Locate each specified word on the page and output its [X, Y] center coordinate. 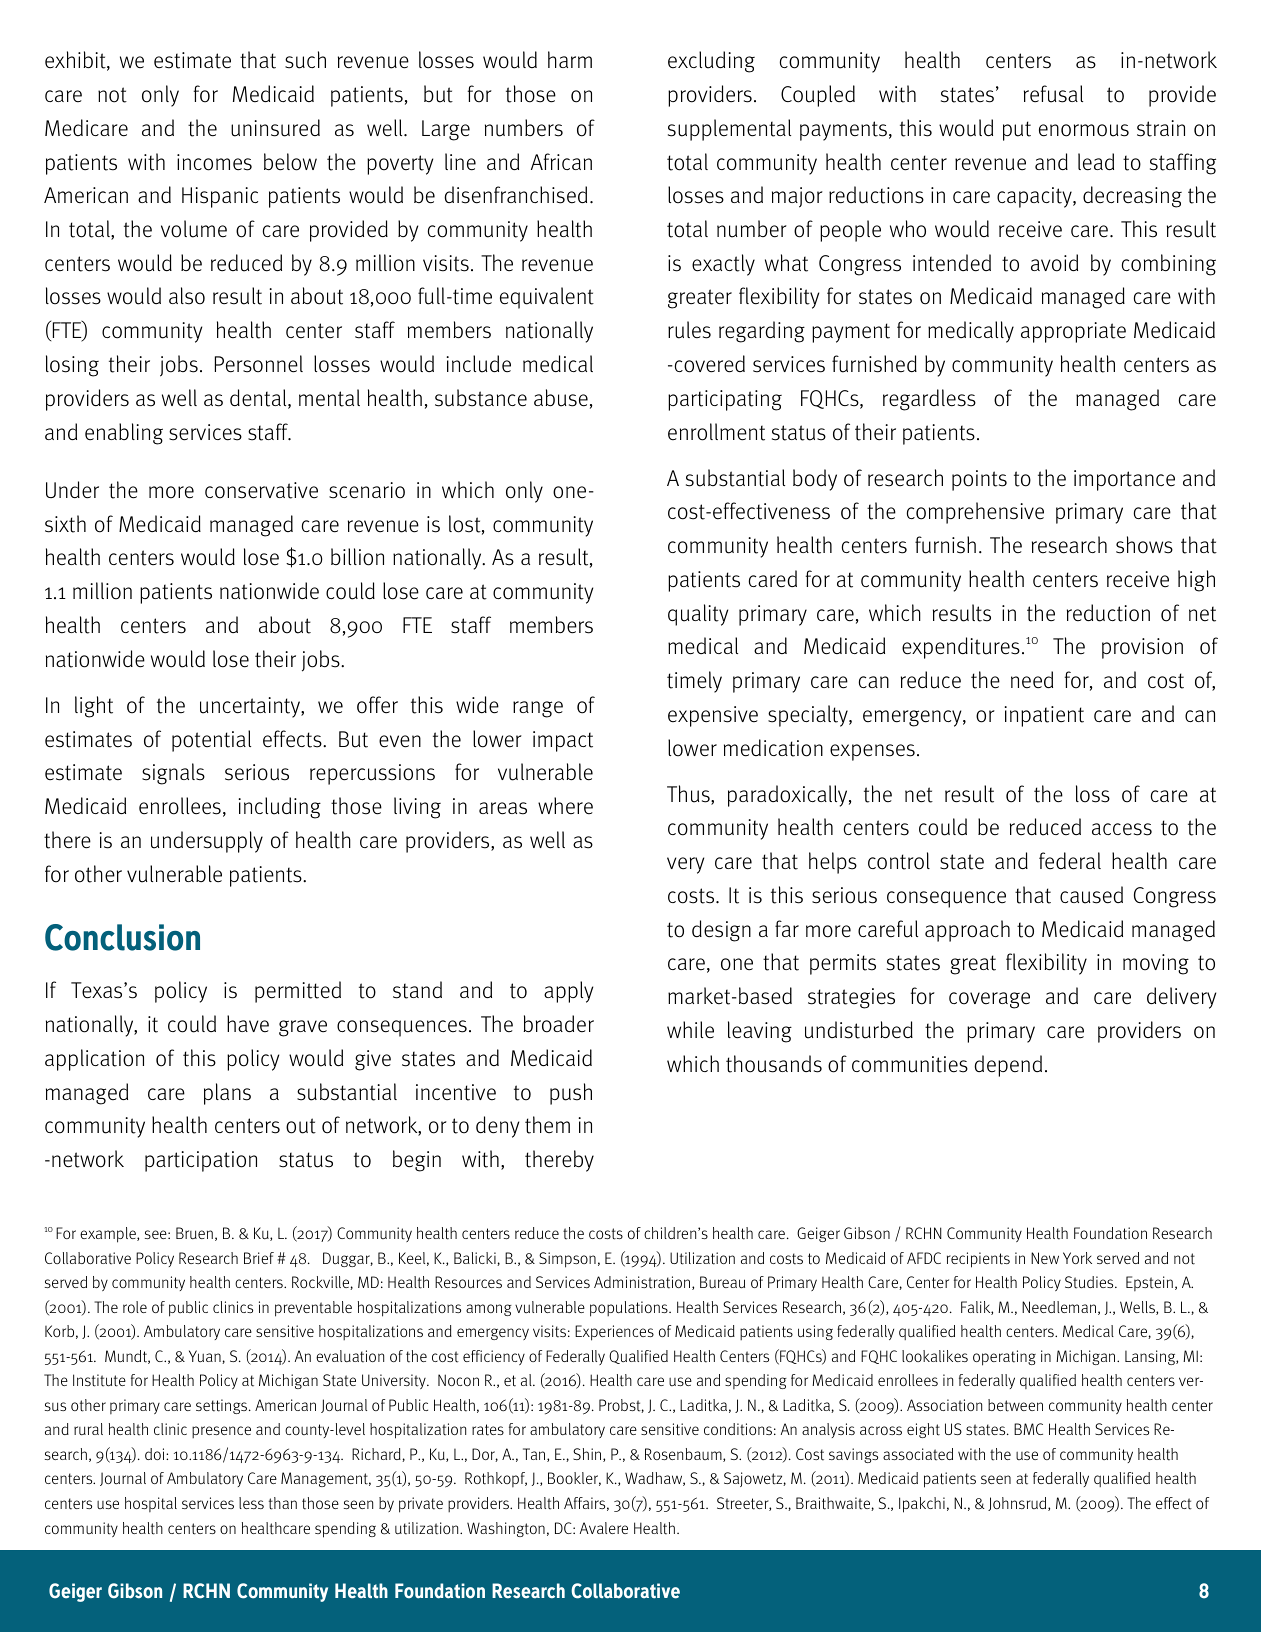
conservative [261, 490]
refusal [1053, 94]
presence [221, 1432]
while [690, 1030]
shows [1144, 545]
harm [570, 59]
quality [698, 615]
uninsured [275, 128]
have [248, 1024]
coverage [989, 1000]
